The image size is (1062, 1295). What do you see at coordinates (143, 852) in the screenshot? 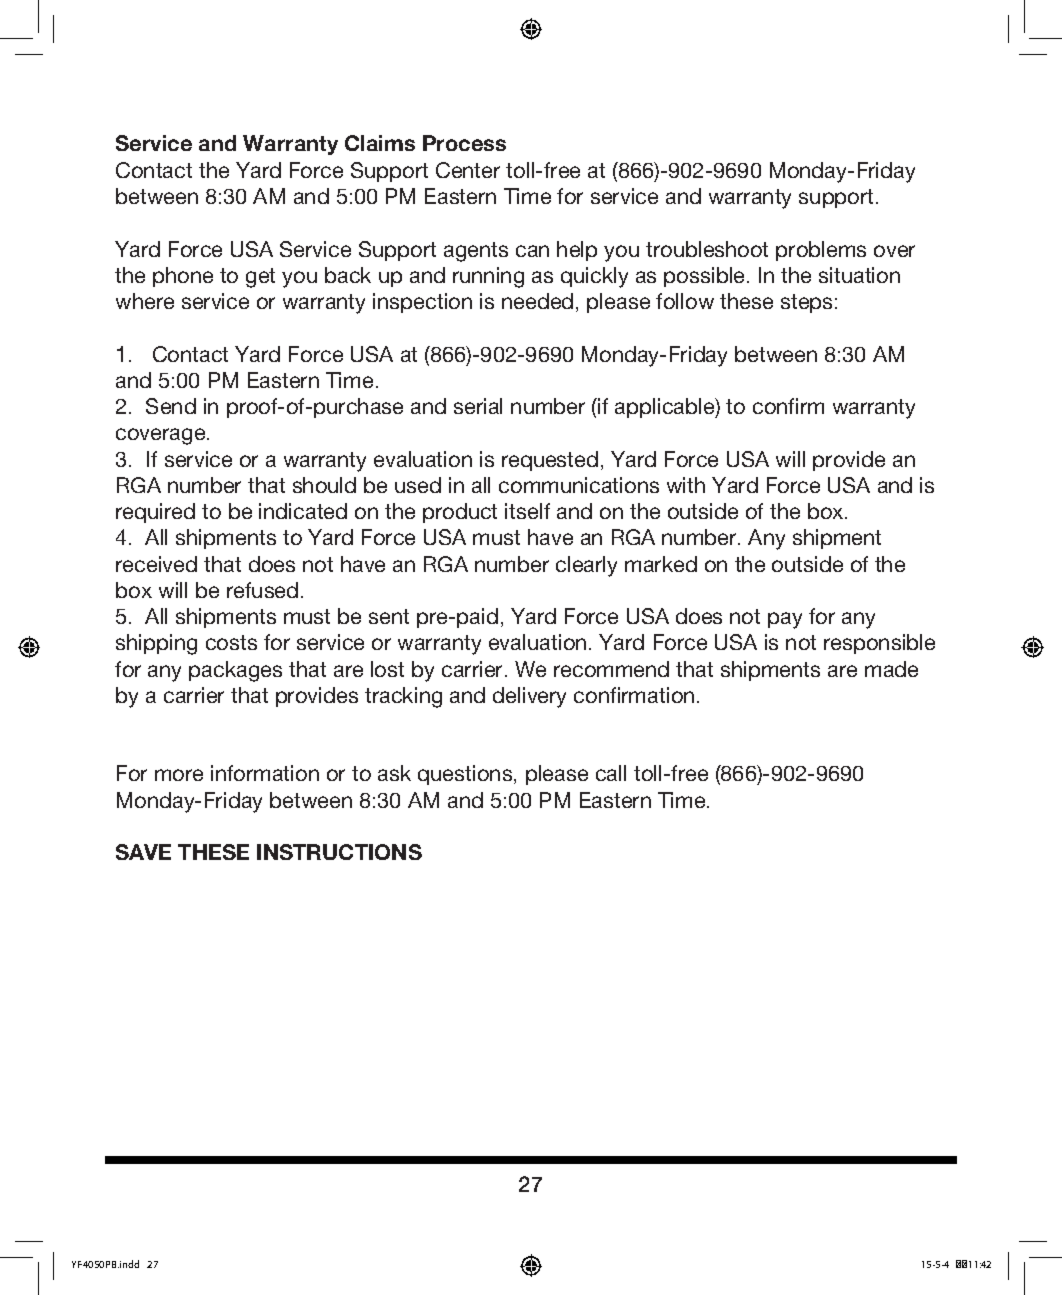
I see `SAVE` at bounding box center [143, 852].
